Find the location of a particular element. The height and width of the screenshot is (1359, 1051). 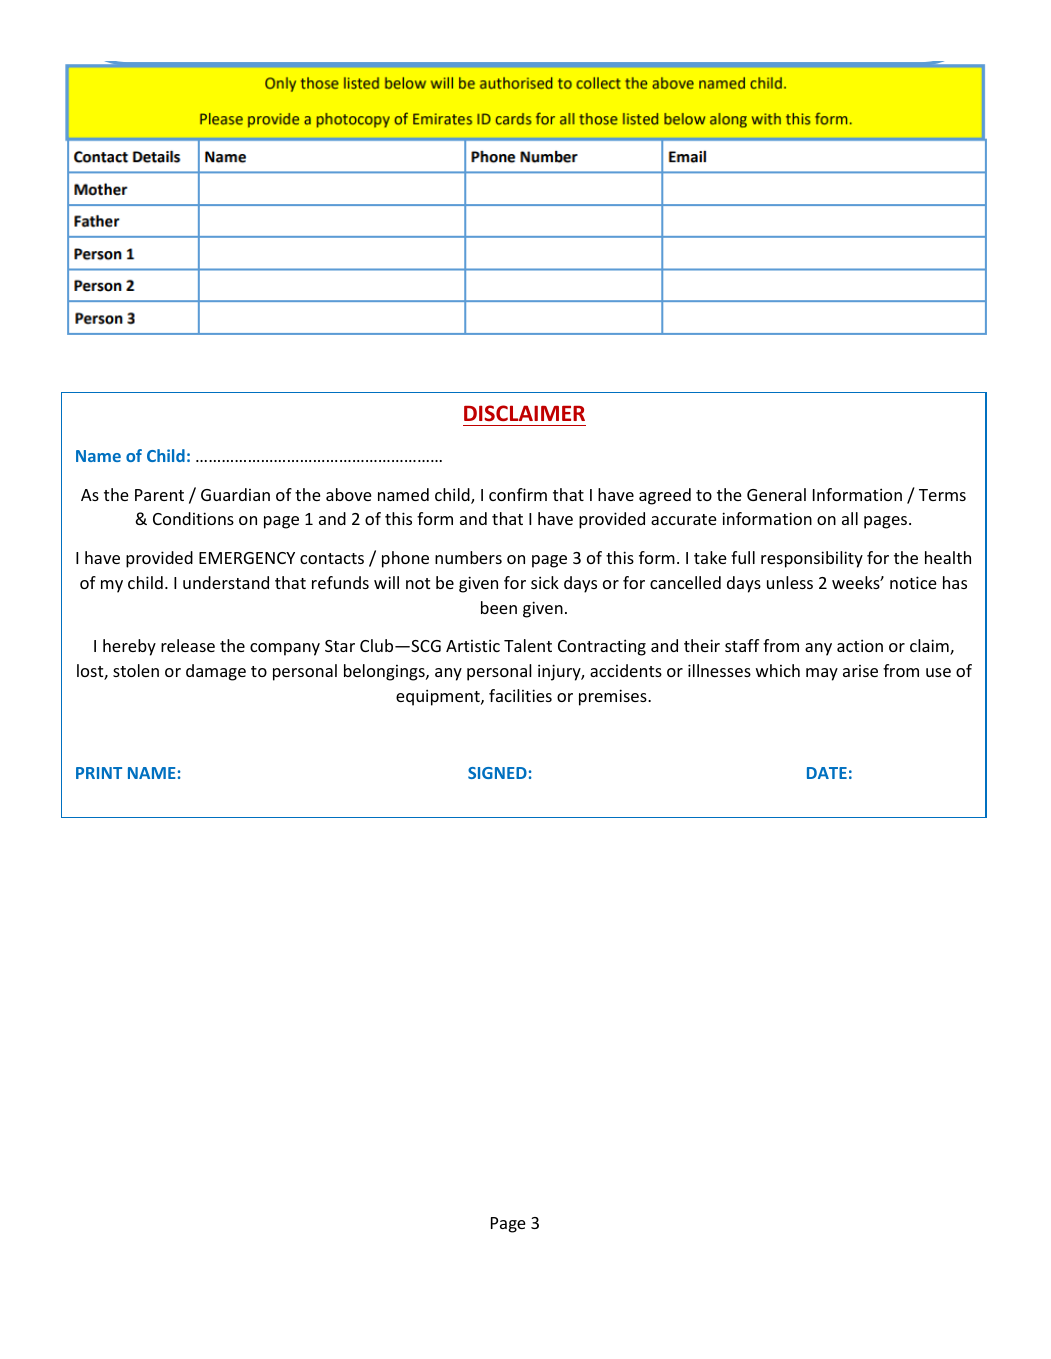

General is located at coordinates (776, 494).
